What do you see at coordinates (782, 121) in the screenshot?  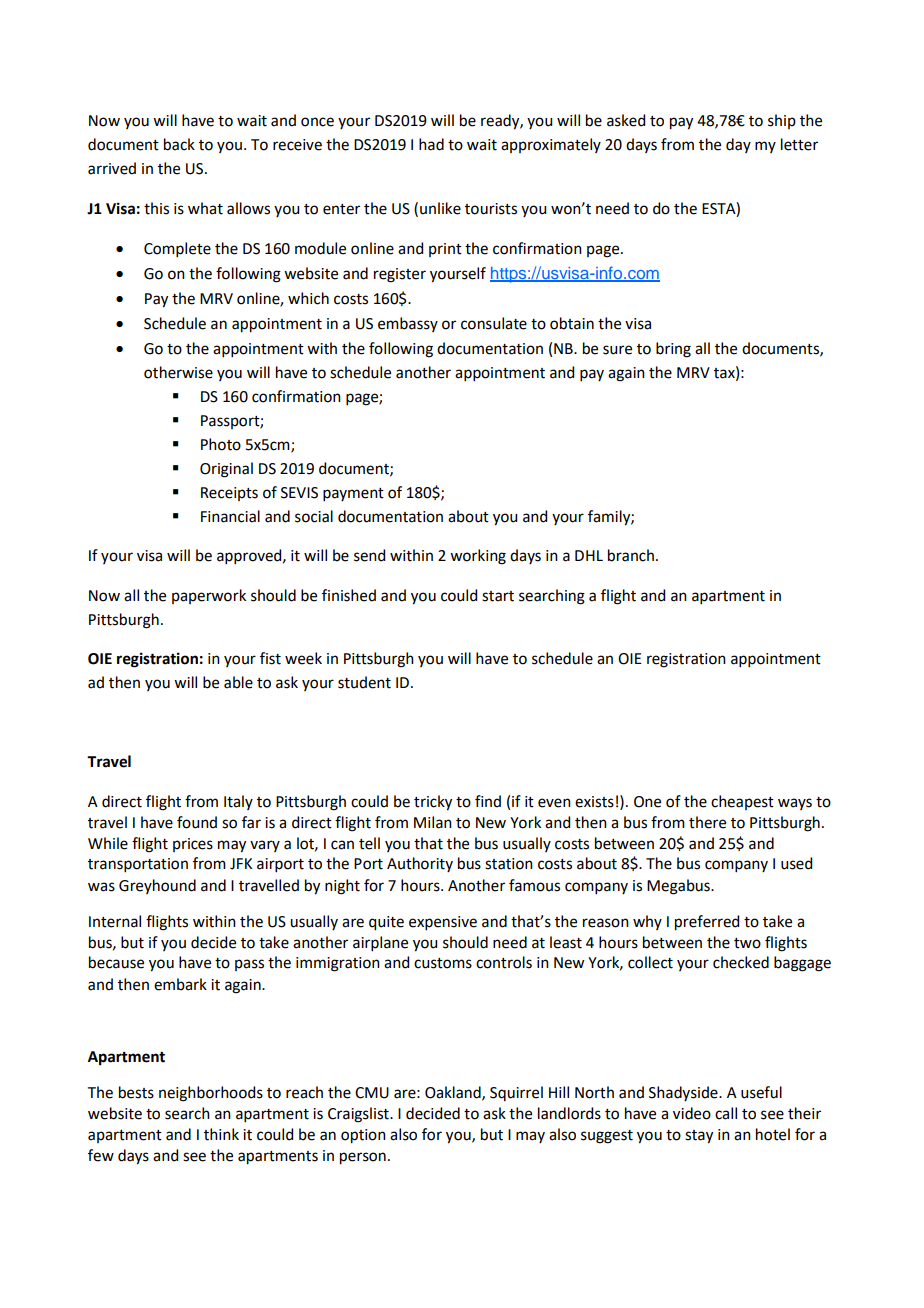 I see `ship` at bounding box center [782, 121].
